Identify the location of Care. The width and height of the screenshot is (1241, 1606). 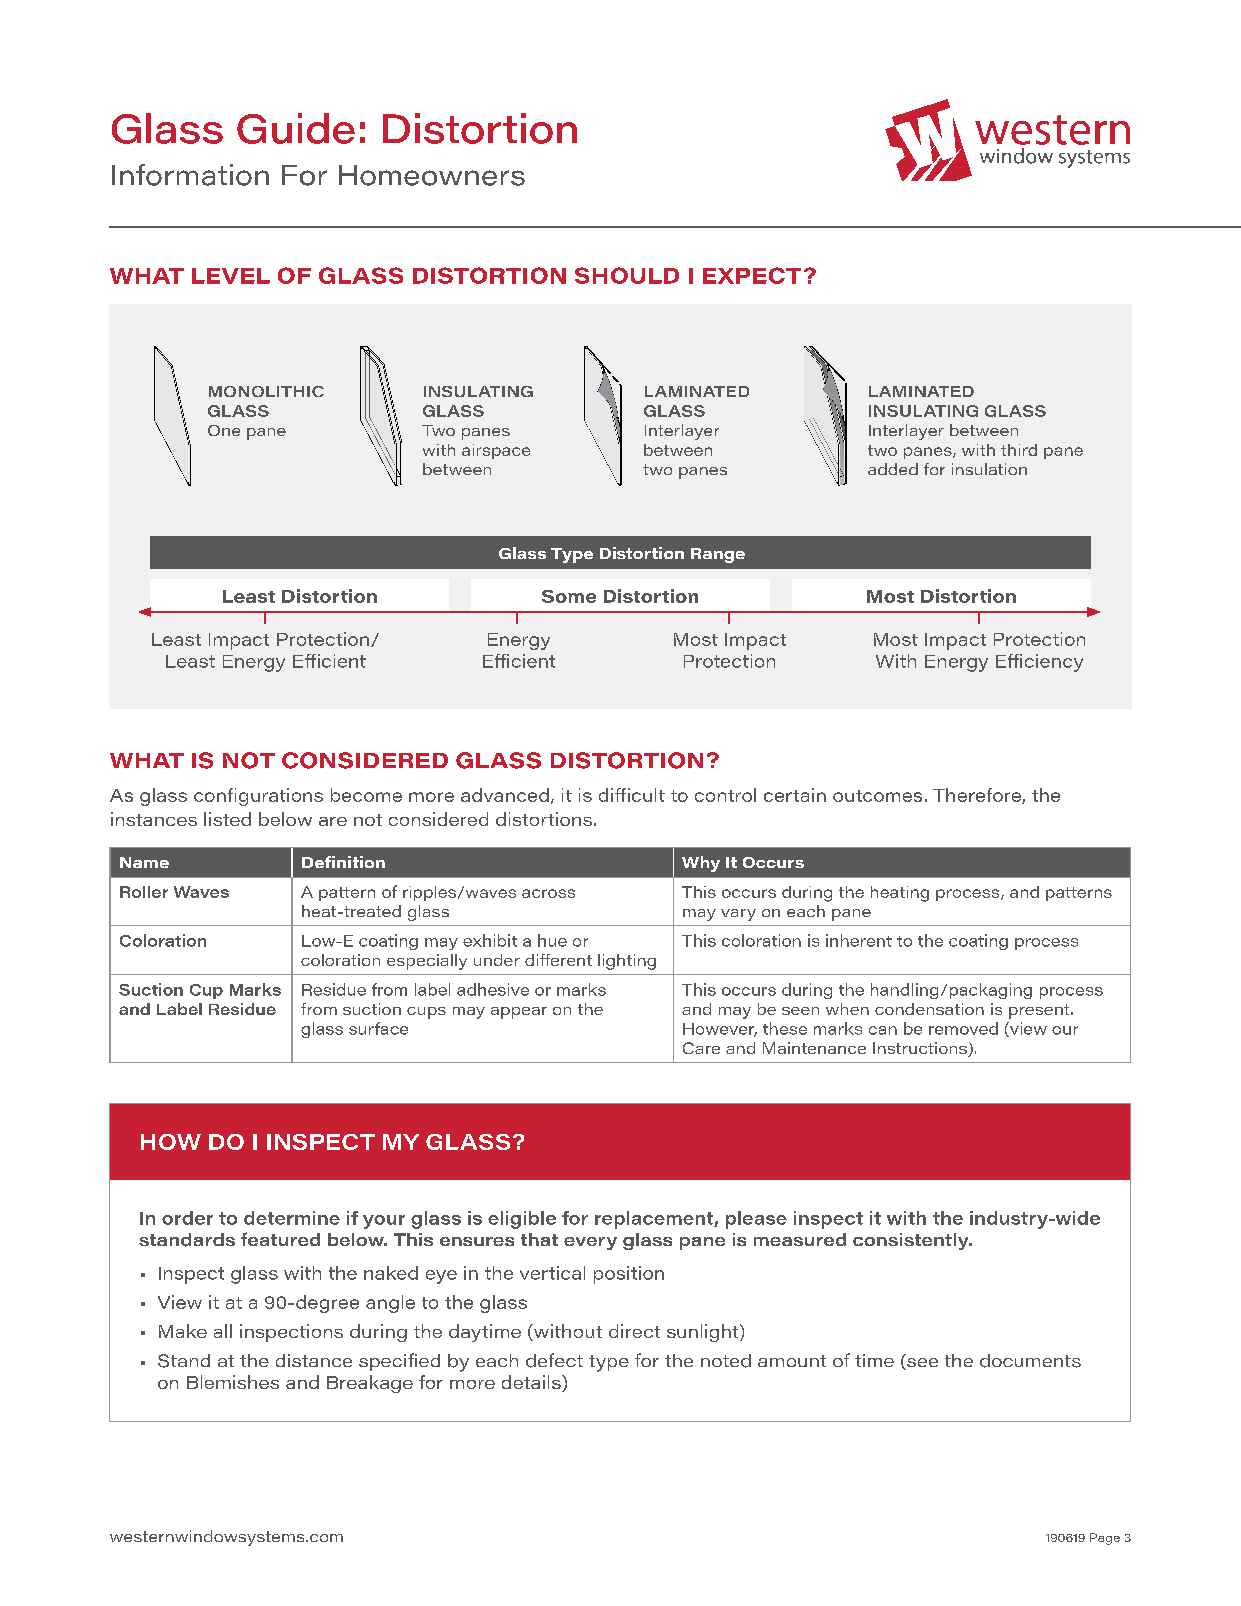
(701, 1048).
